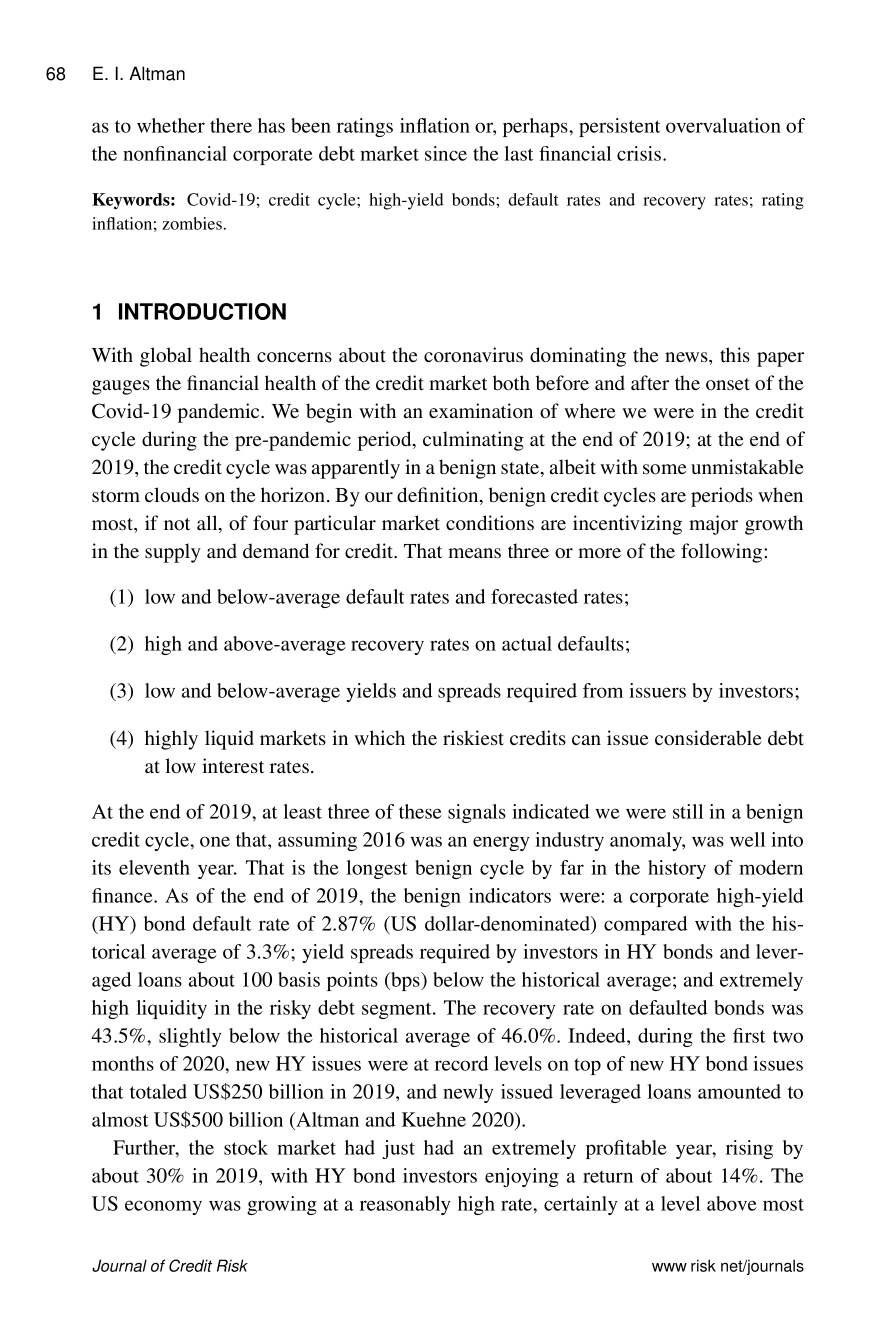 Image resolution: width=896 pixels, height=1340 pixels. What do you see at coordinates (501, 843) in the screenshot?
I see `energy` at bounding box center [501, 843].
